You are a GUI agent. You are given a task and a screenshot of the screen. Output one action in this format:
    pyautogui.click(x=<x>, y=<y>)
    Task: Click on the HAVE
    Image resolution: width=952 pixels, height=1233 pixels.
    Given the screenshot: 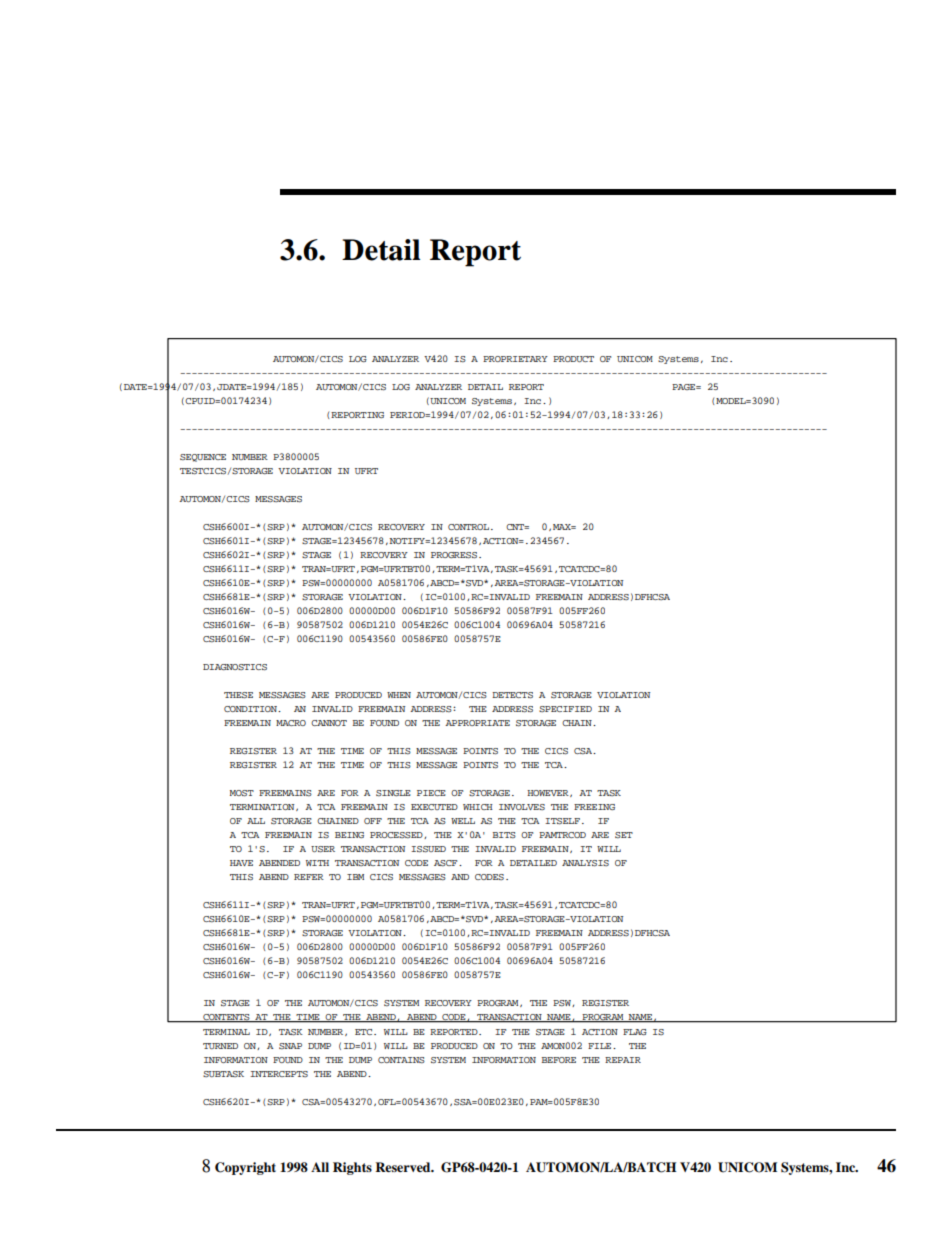 What is the action you would take?
    pyautogui.click(x=241, y=863)
